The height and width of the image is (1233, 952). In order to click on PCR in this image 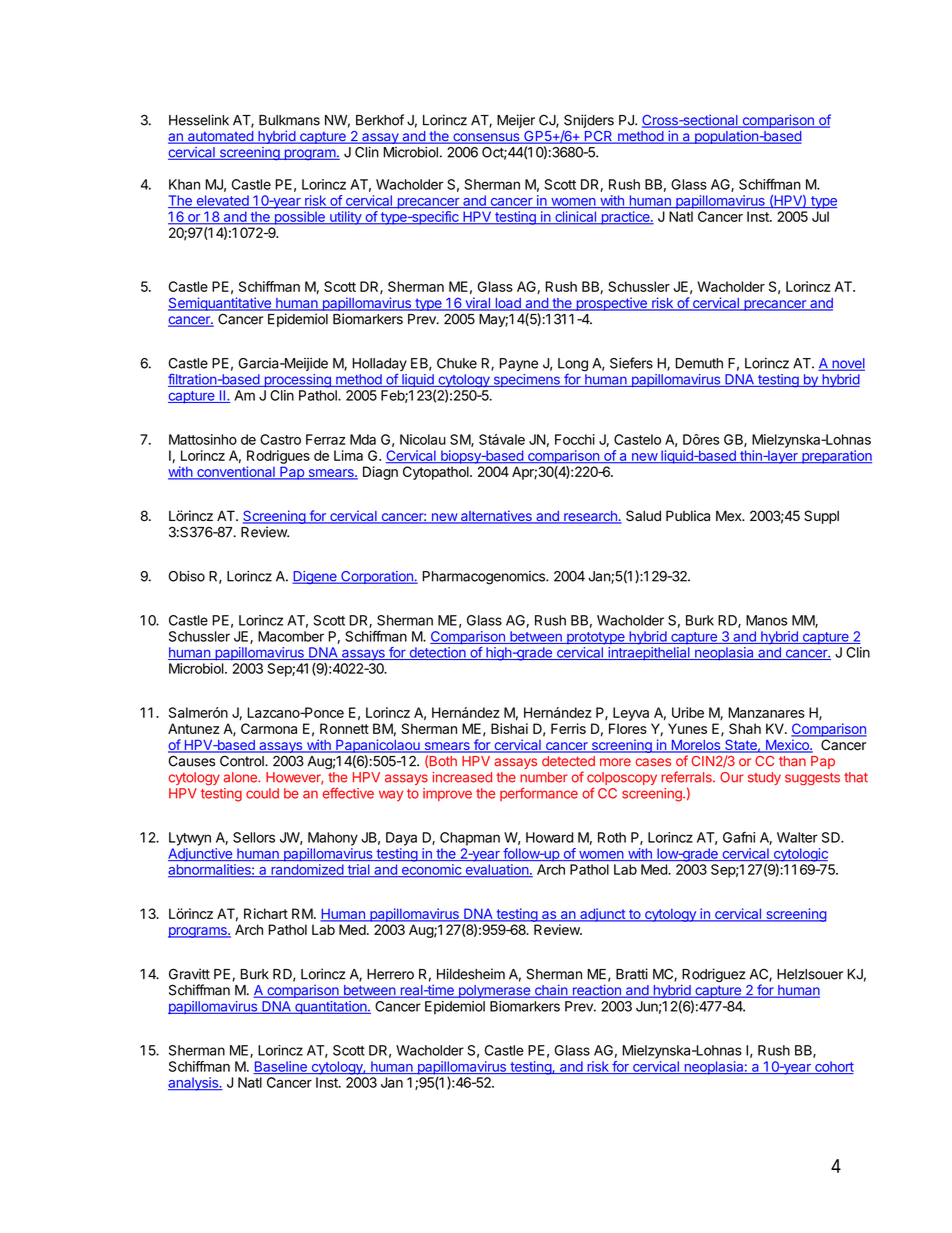, I will do `click(598, 137)`.
